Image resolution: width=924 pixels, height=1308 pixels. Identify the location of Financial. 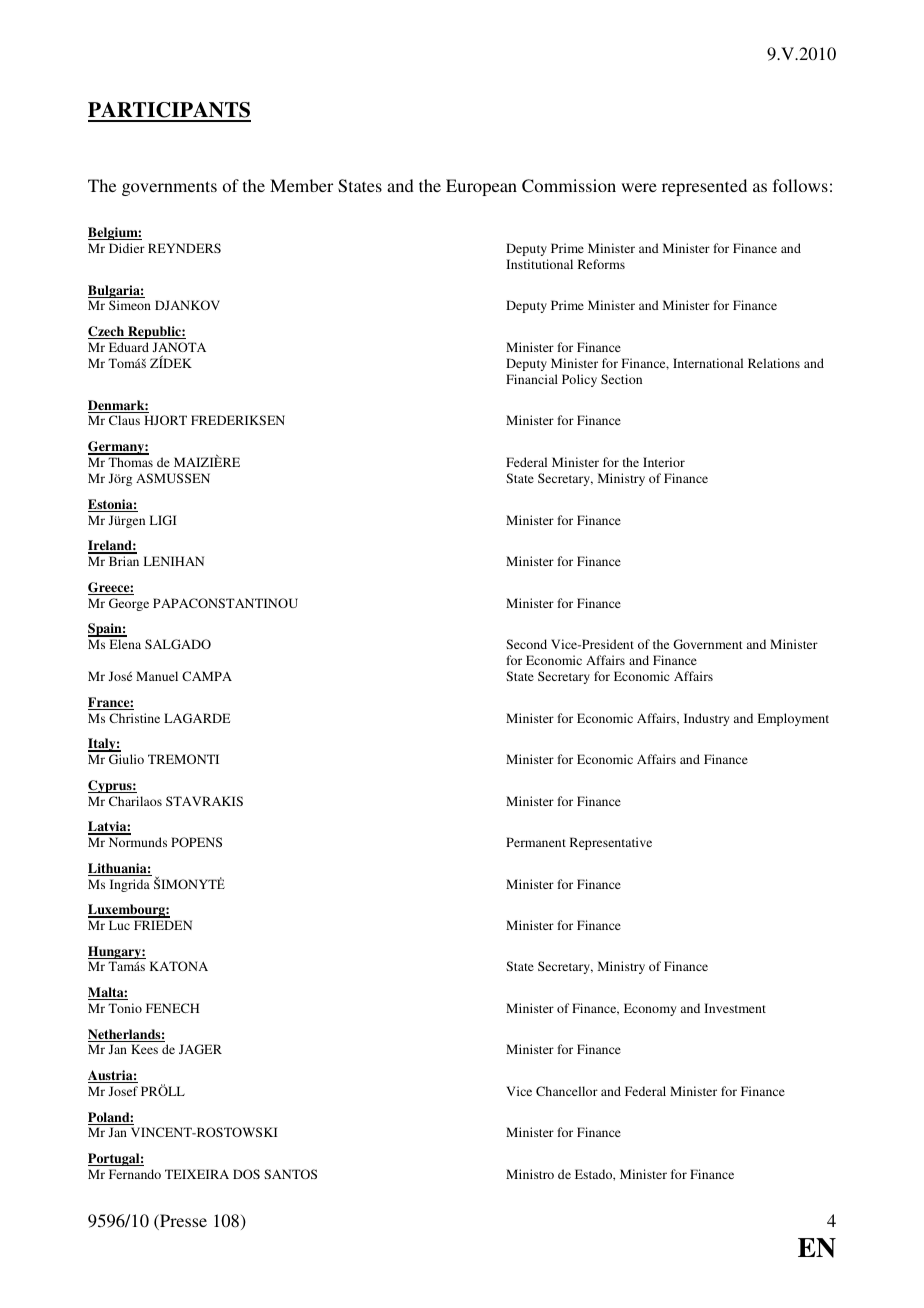
(532, 379).
